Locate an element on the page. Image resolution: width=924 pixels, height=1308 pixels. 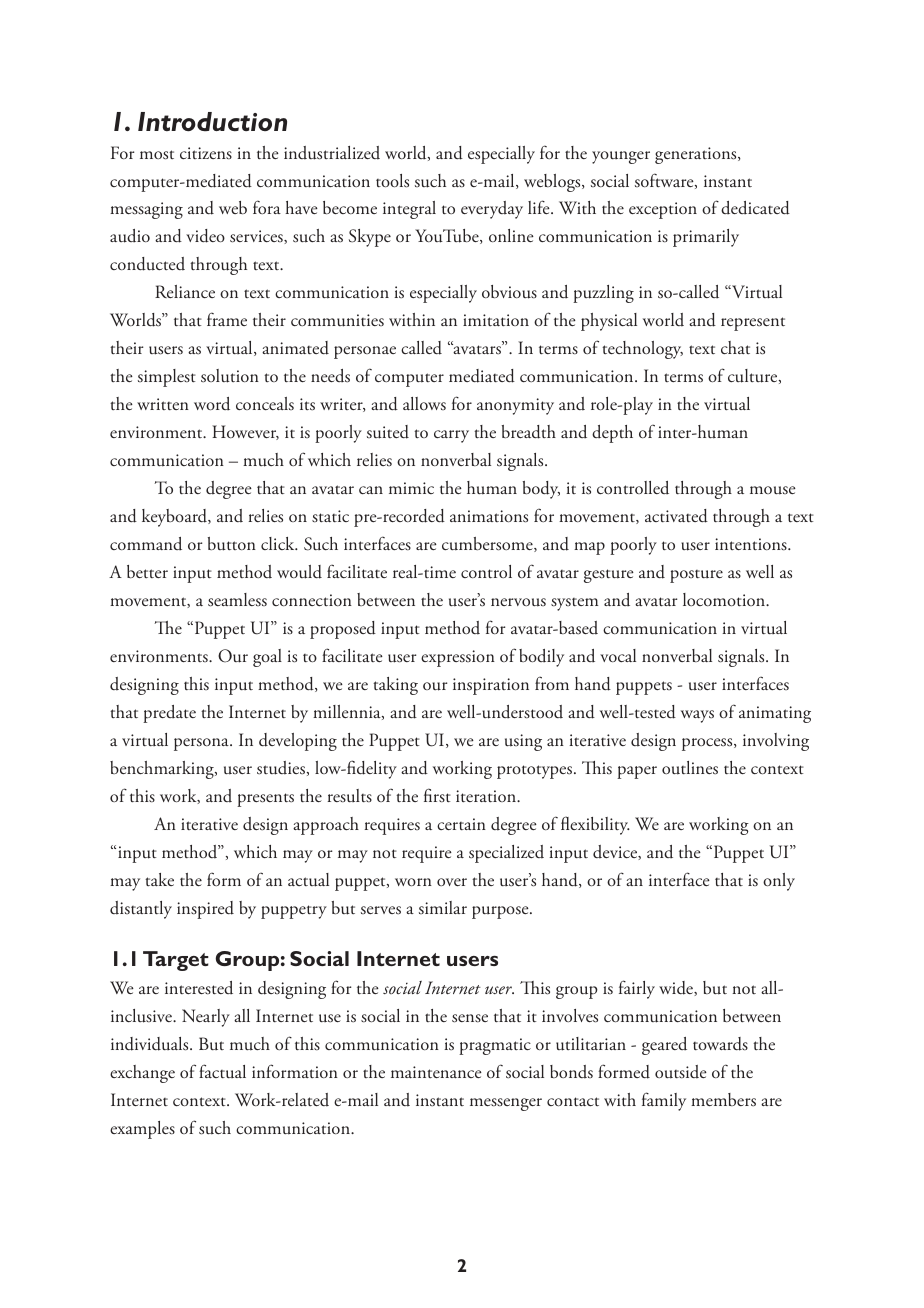
maintenance is located at coordinates (436, 1072).
